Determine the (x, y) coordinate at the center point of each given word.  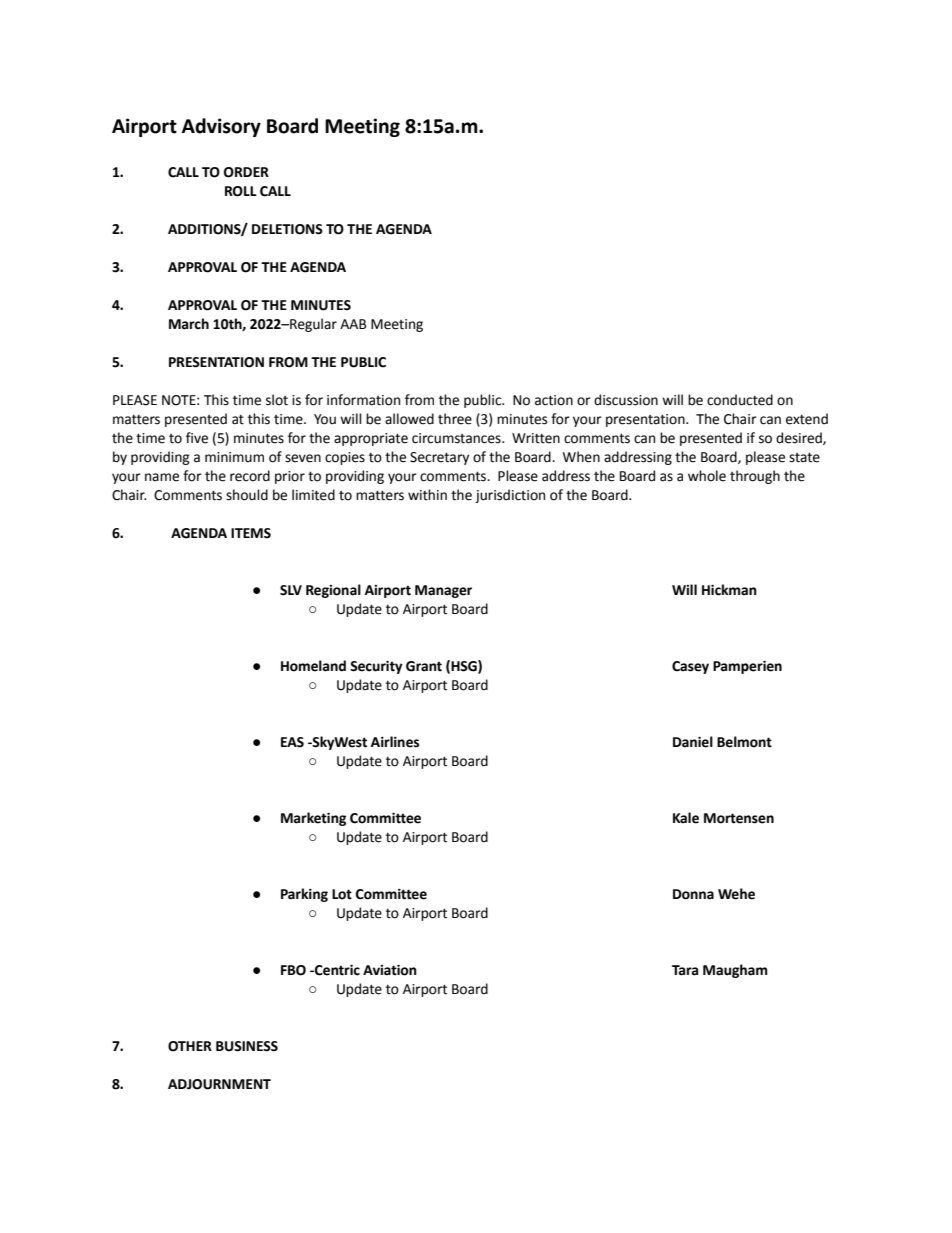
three (455, 419)
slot (277, 400)
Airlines (395, 742)
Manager (443, 591)
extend (807, 419)
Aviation (390, 970)
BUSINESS (247, 1046)
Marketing (313, 819)
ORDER (246, 172)
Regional (333, 591)
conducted (740, 400)
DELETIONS (287, 229)
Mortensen (739, 818)
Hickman (729, 590)
